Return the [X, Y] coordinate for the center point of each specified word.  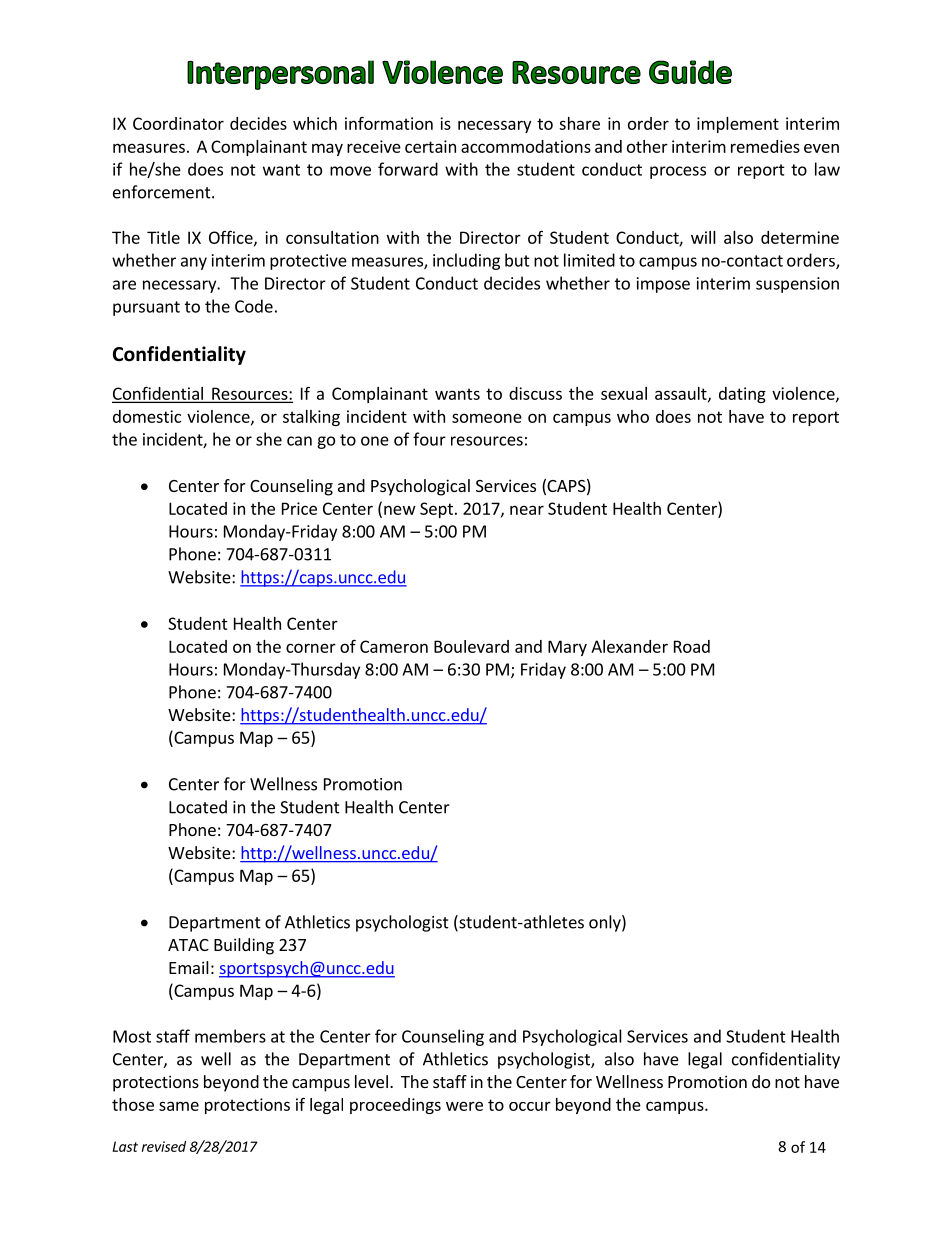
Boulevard [471, 646]
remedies [765, 146]
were [464, 1106]
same [179, 1106]
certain [430, 146]
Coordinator [178, 123]
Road [692, 646]
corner [311, 648]
